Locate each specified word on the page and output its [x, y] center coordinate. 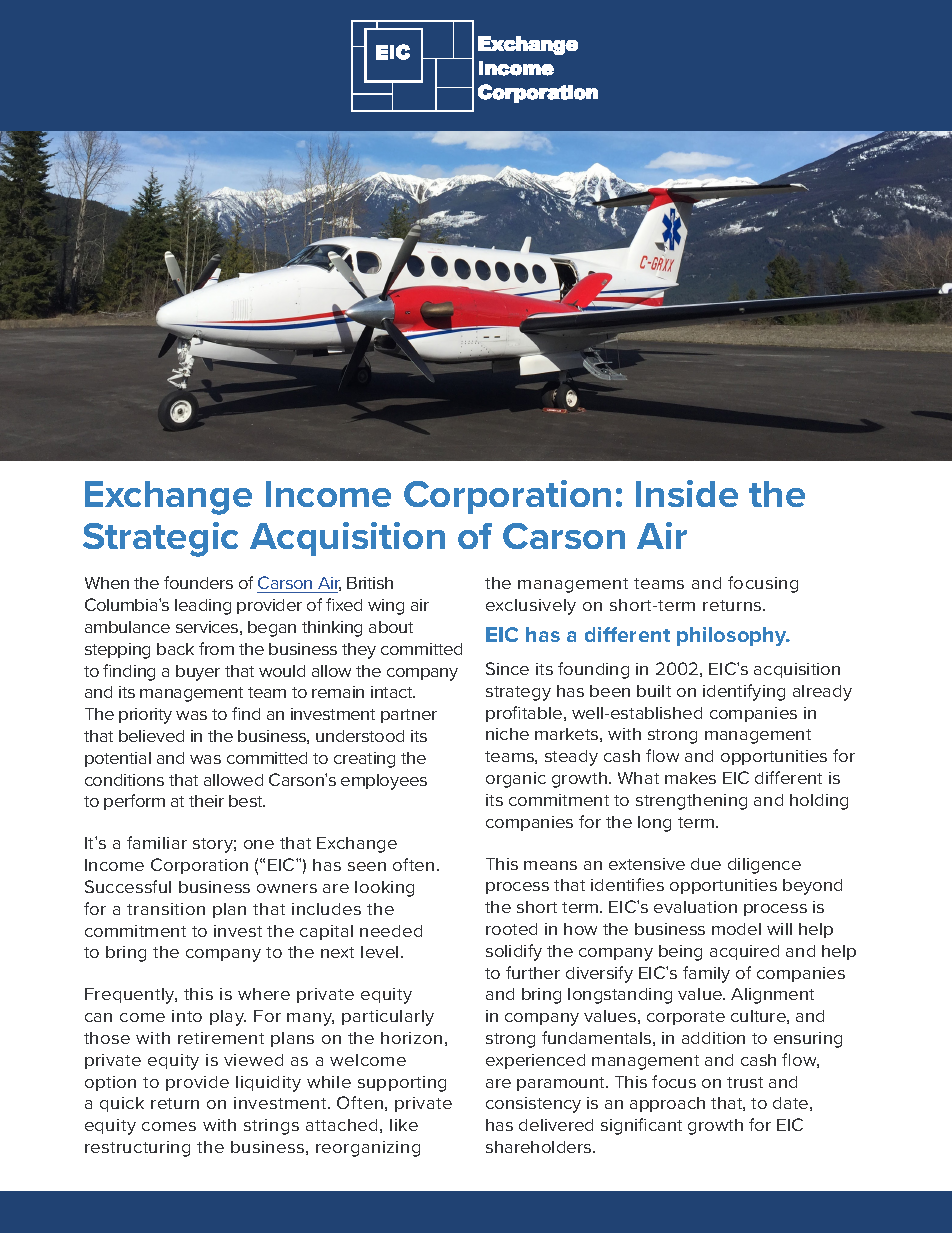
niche [507, 734]
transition [166, 909]
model [736, 929]
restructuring [137, 1149]
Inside [687, 493]
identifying [744, 692]
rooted [511, 929]
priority [145, 716]
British [370, 583]
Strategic [160, 539]
